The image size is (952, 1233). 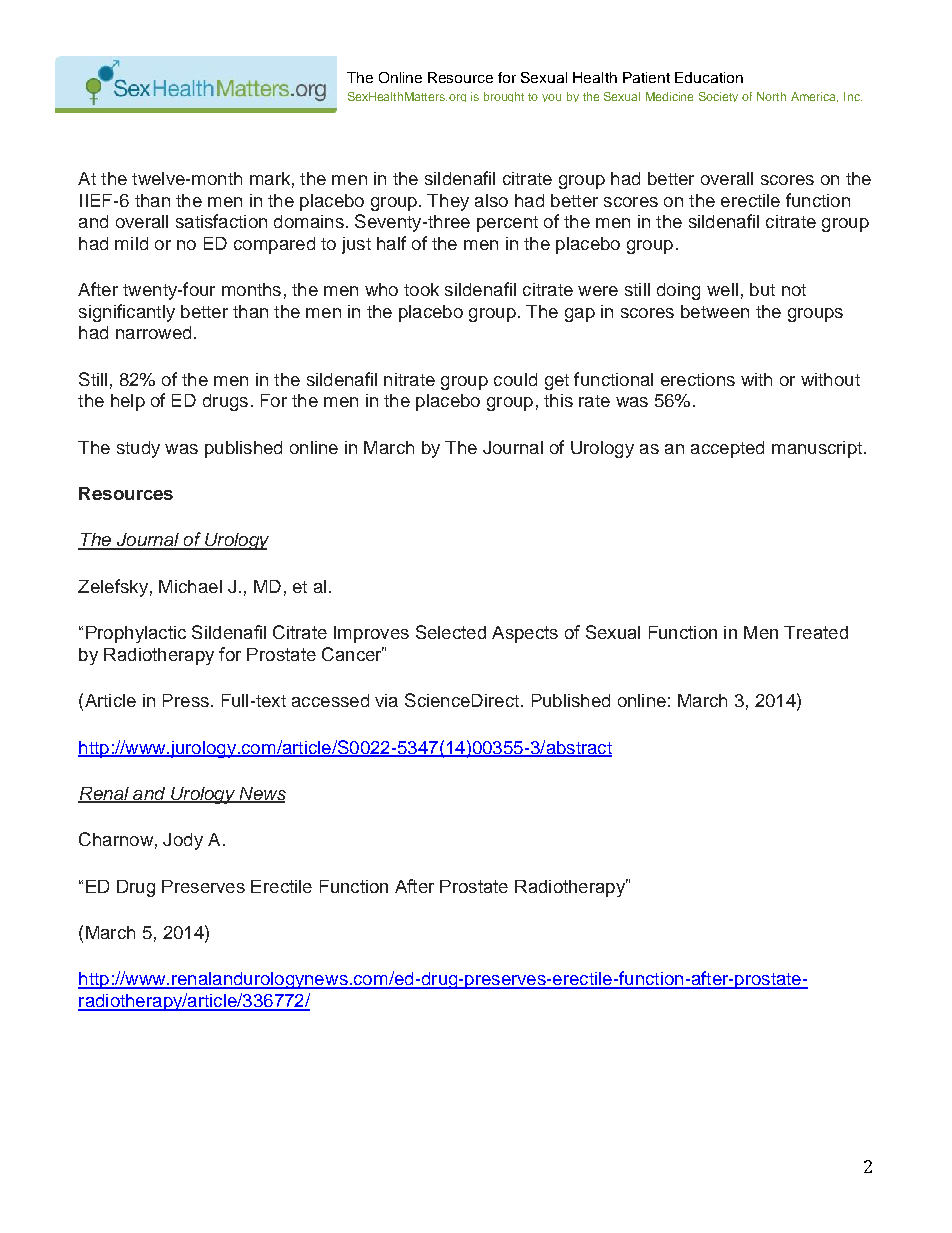 I want to click on Selected, so click(x=451, y=632).
